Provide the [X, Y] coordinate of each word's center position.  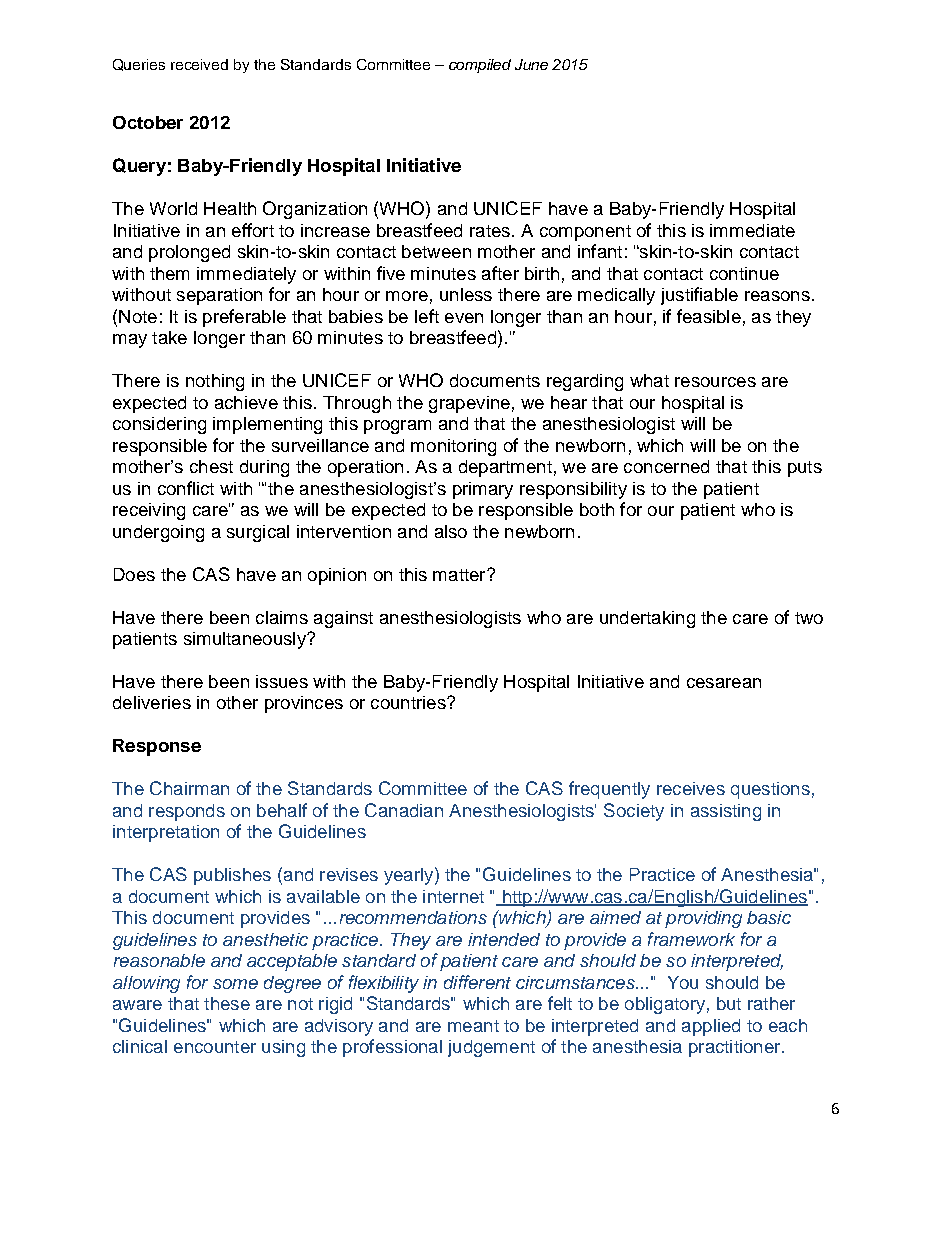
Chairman [189, 788]
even [464, 318]
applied [711, 1027]
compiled [480, 66]
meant [473, 1026]
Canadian [404, 810]
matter [460, 575]
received [199, 64]
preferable [244, 318]
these [227, 1003]
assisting [726, 812]
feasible [709, 316]
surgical [258, 533]
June [531, 64]
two [809, 618]
